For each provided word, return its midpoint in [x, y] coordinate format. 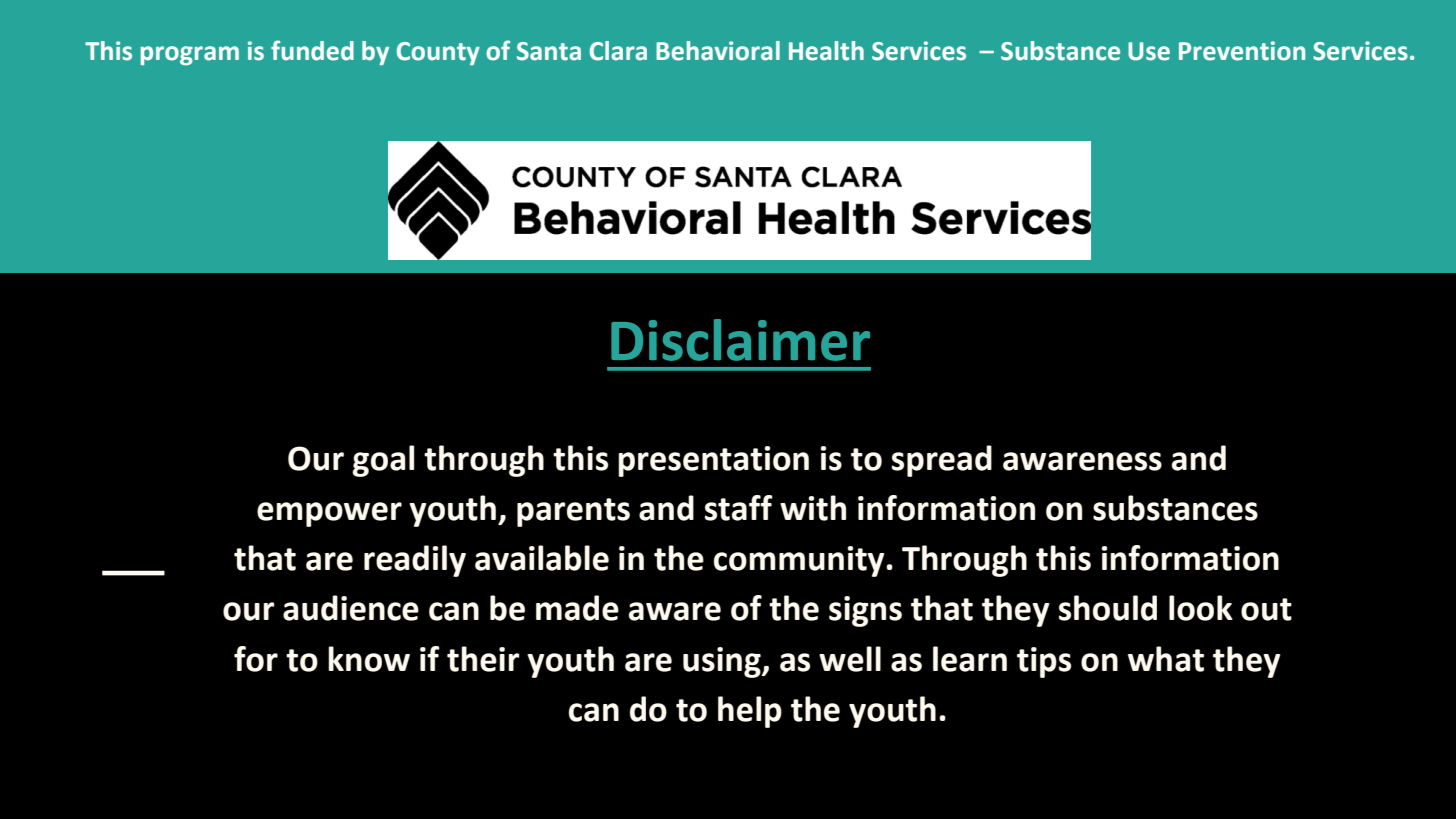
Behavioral [718, 51]
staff [739, 508]
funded [312, 50]
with [813, 508]
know [369, 659]
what [1166, 659]
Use [1149, 51]
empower [329, 514]
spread [942, 461]
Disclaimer [740, 340]
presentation [713, 461]
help [750, 712]
